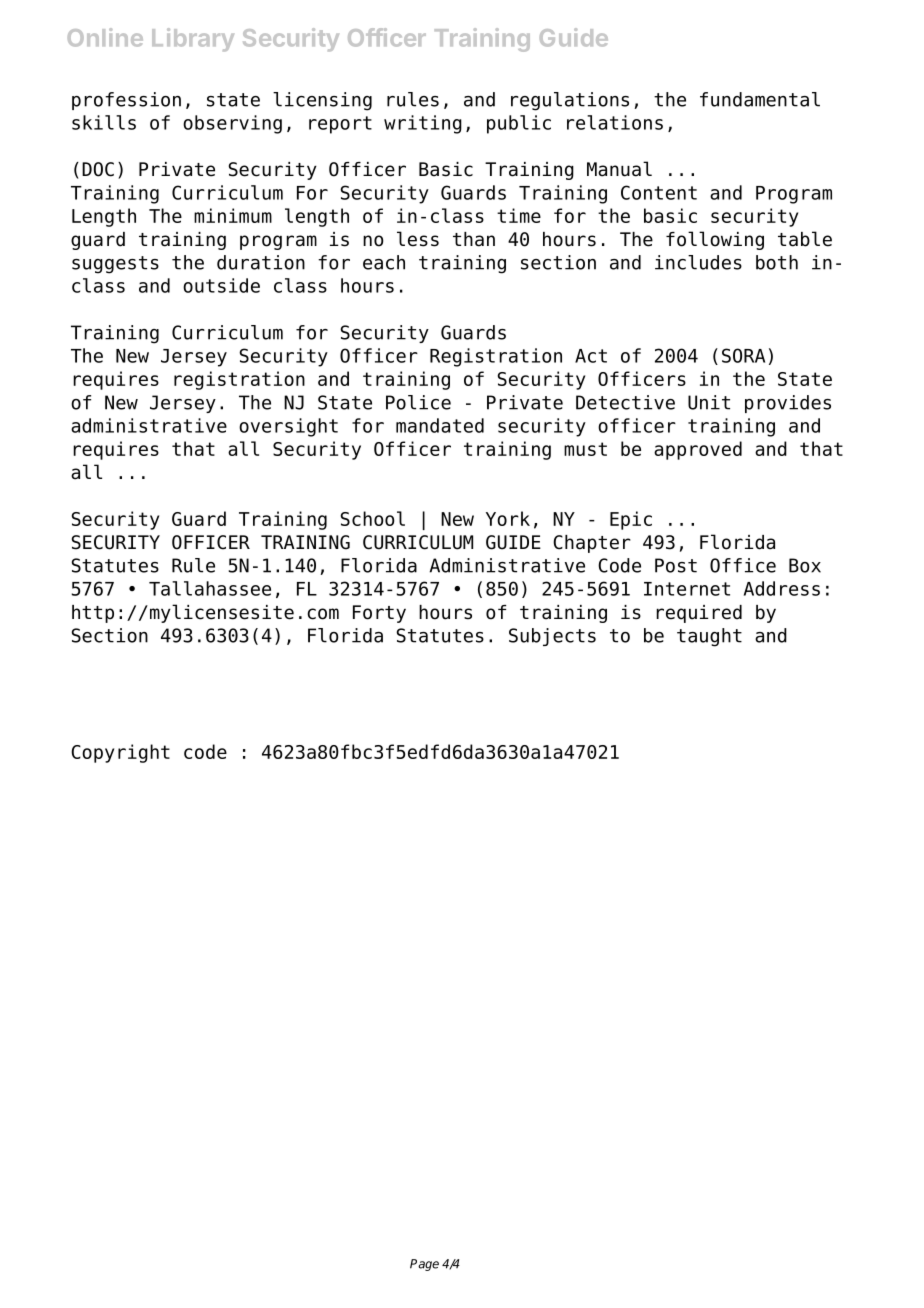 The height and width of the screenshot is (1308, 924). I want to click on approved, so click(698, 450).
